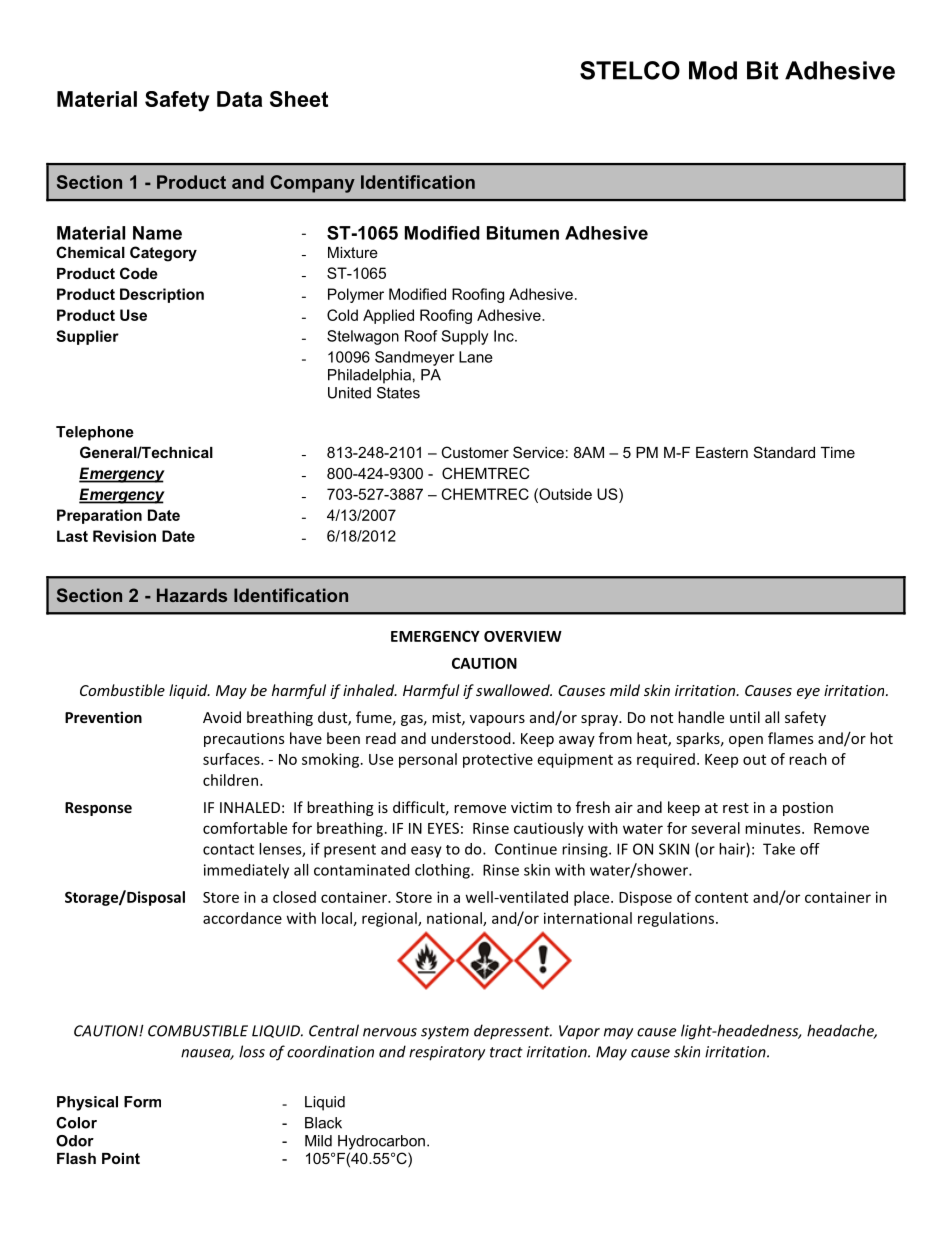 The height and width of the screenshot is (1233, 952). I want to click on protective, so click(498, 760).
